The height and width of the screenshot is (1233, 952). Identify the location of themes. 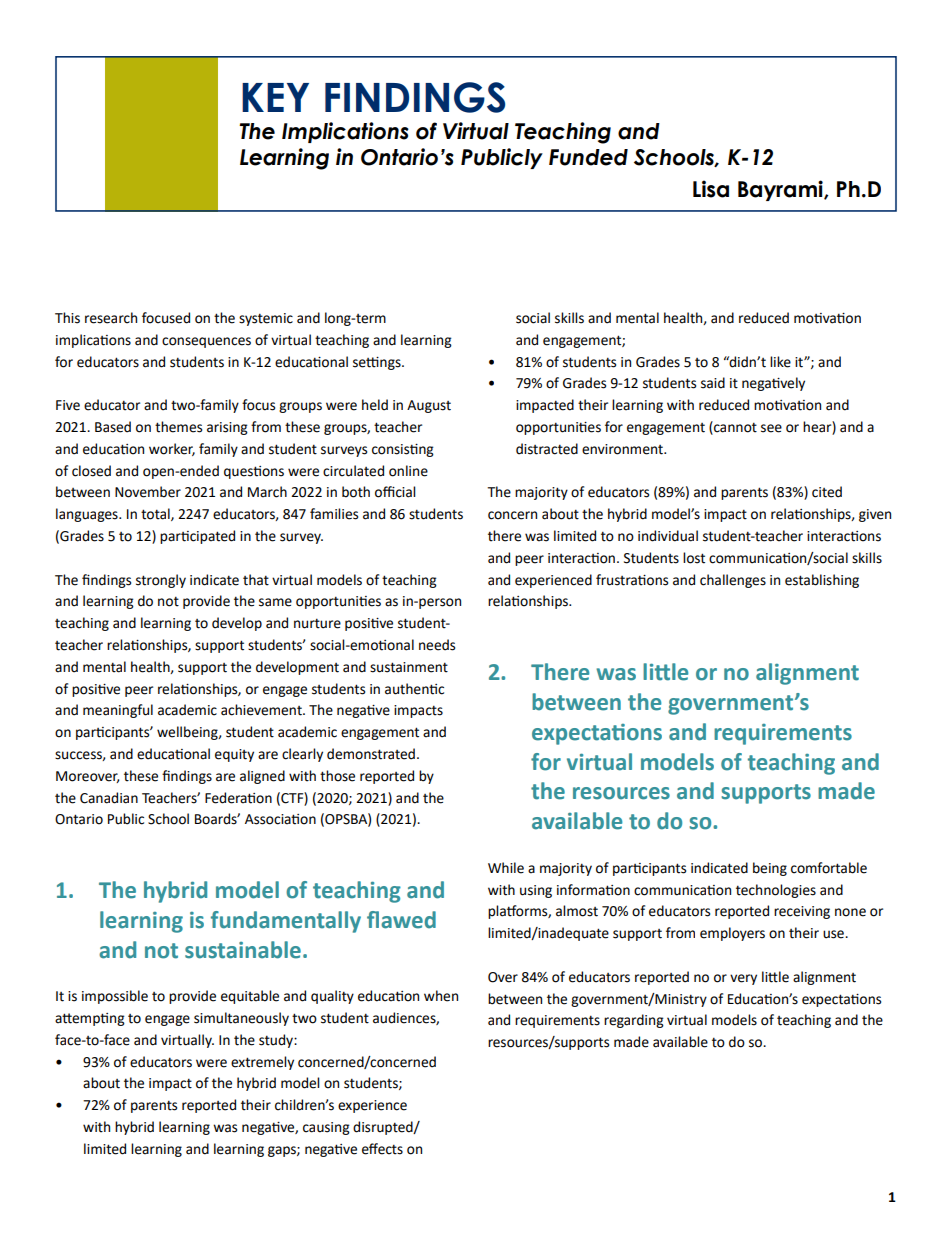
(178, 427).
